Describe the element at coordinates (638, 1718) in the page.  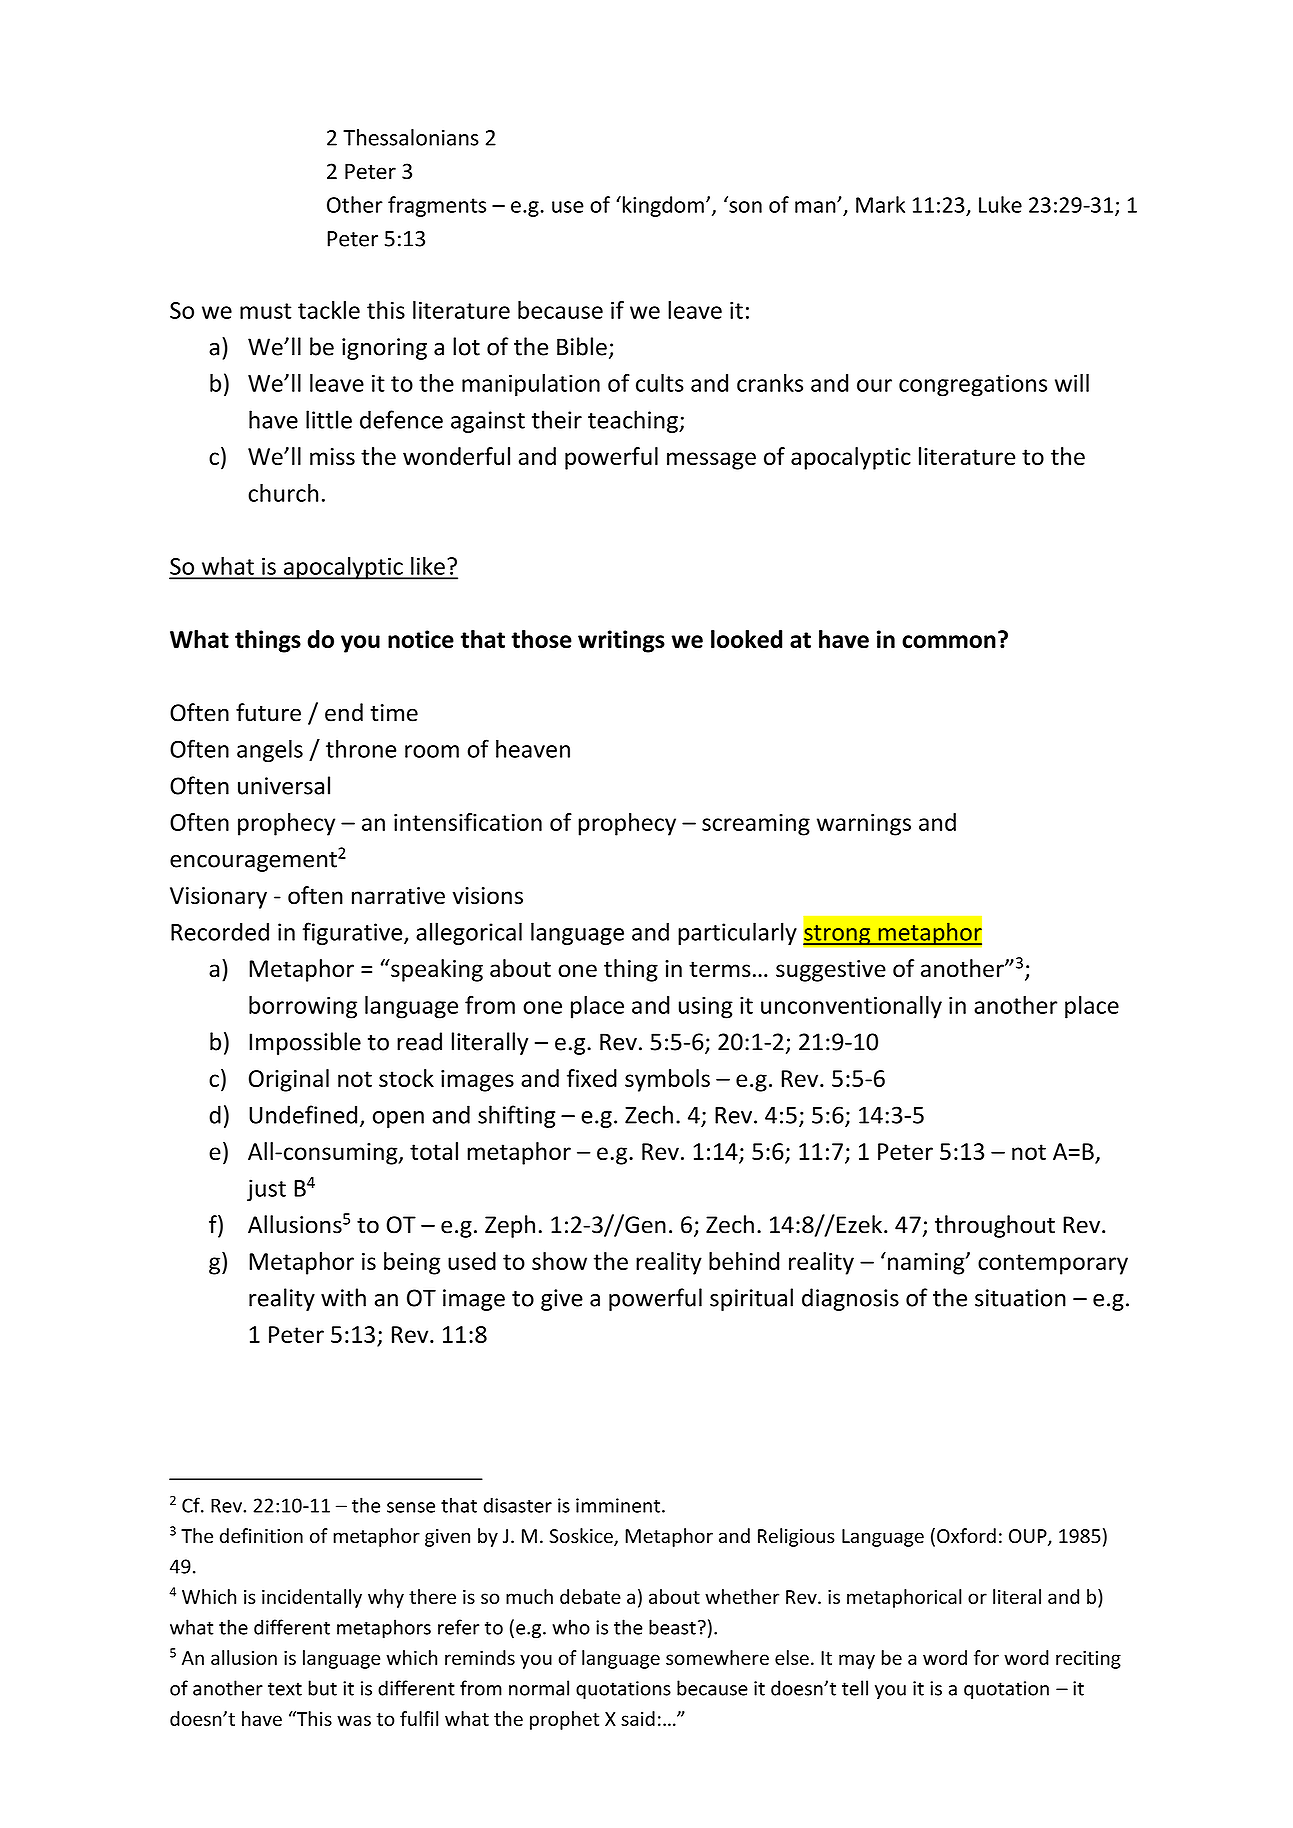
I see `said` at that location.
